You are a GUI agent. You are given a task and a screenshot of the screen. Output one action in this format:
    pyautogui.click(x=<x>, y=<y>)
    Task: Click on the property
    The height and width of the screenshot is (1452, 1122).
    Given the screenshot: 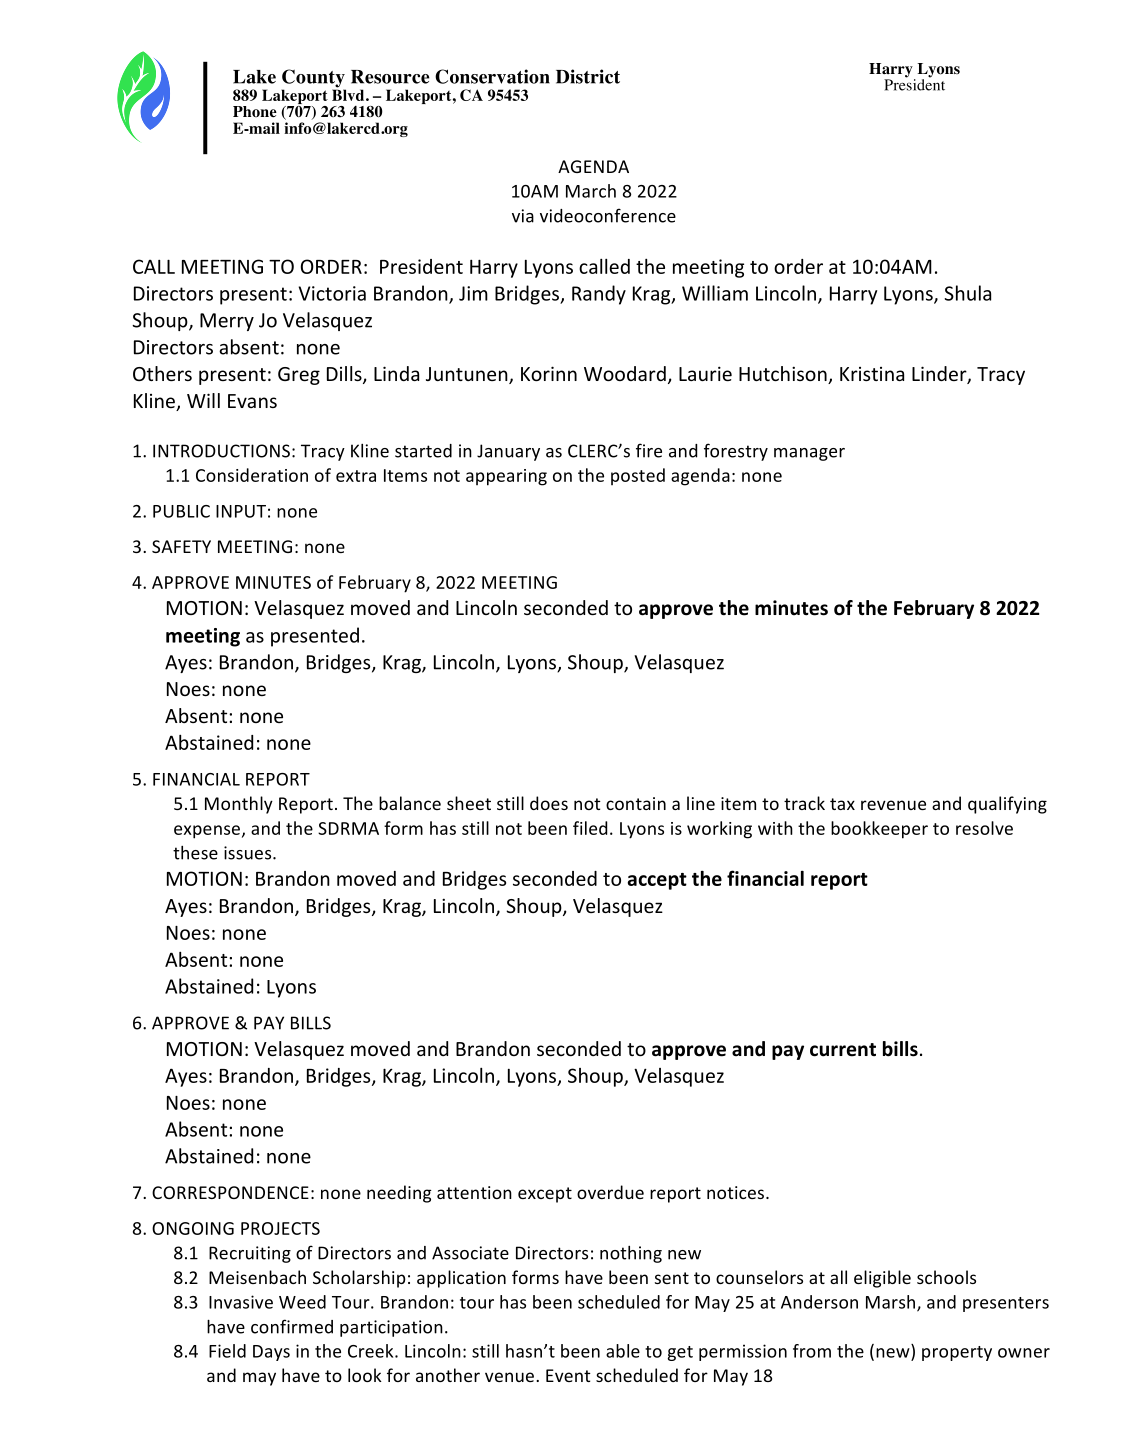 What is the action you would take?
    pyautogui.click(x=957, y=1353)
